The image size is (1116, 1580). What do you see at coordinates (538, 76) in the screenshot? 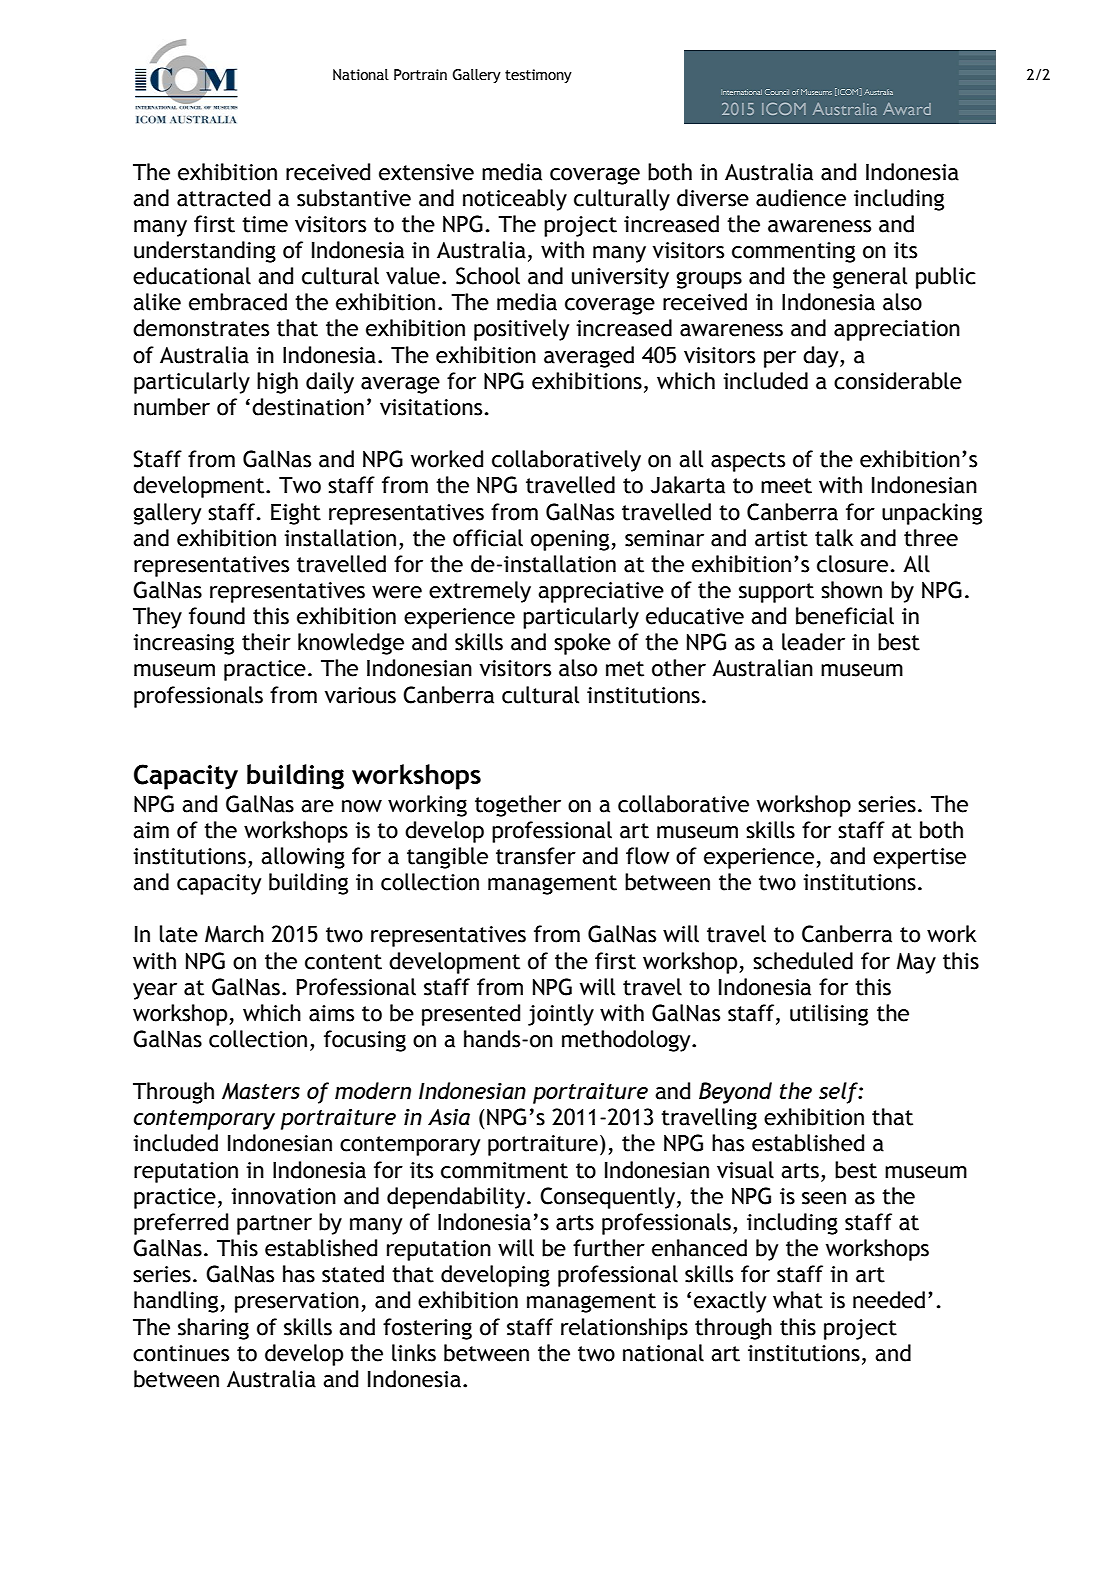
I see `testimony` at bounding box center [538, 76].
